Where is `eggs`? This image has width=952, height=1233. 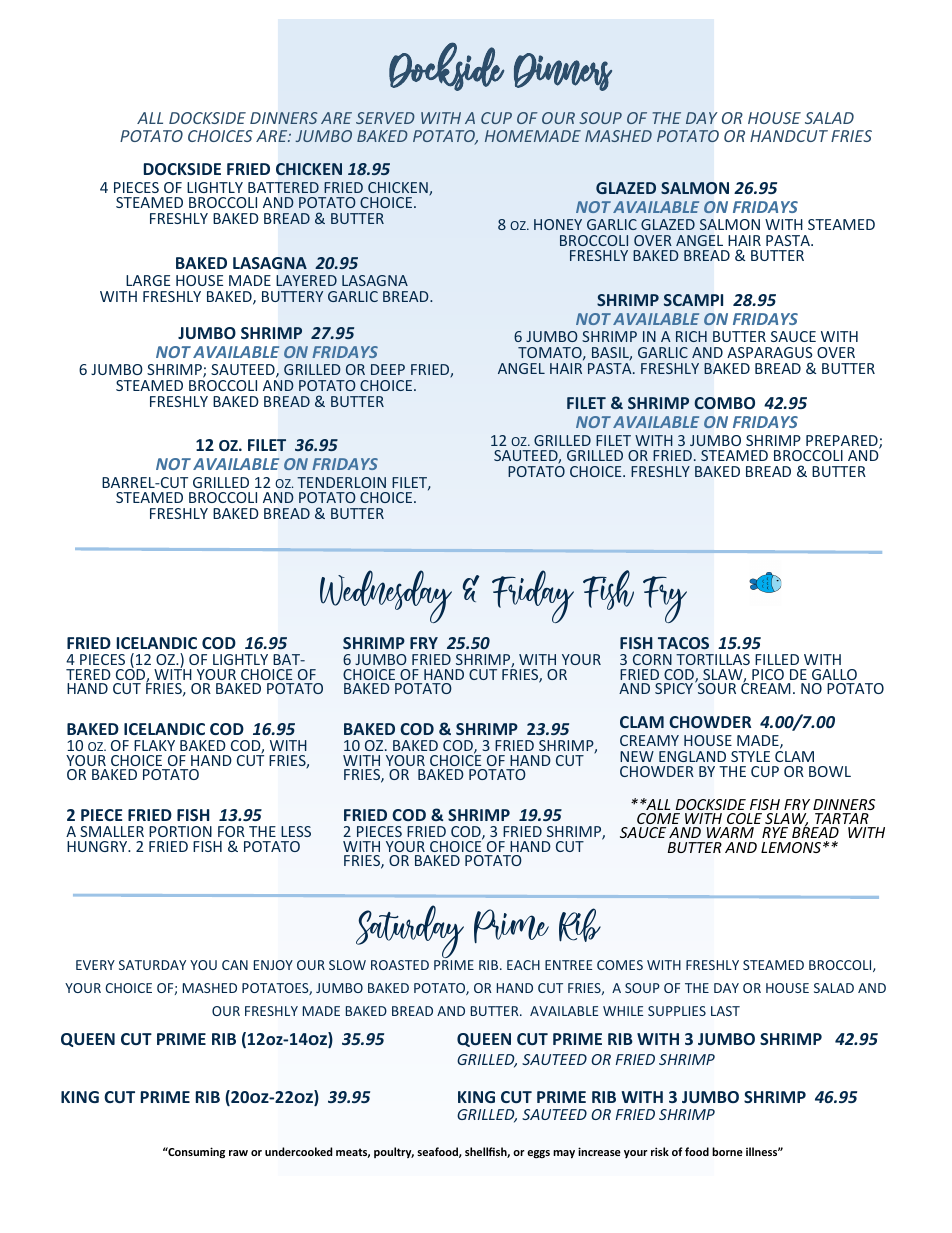 eggs is located at coordinates (538, 1154).
